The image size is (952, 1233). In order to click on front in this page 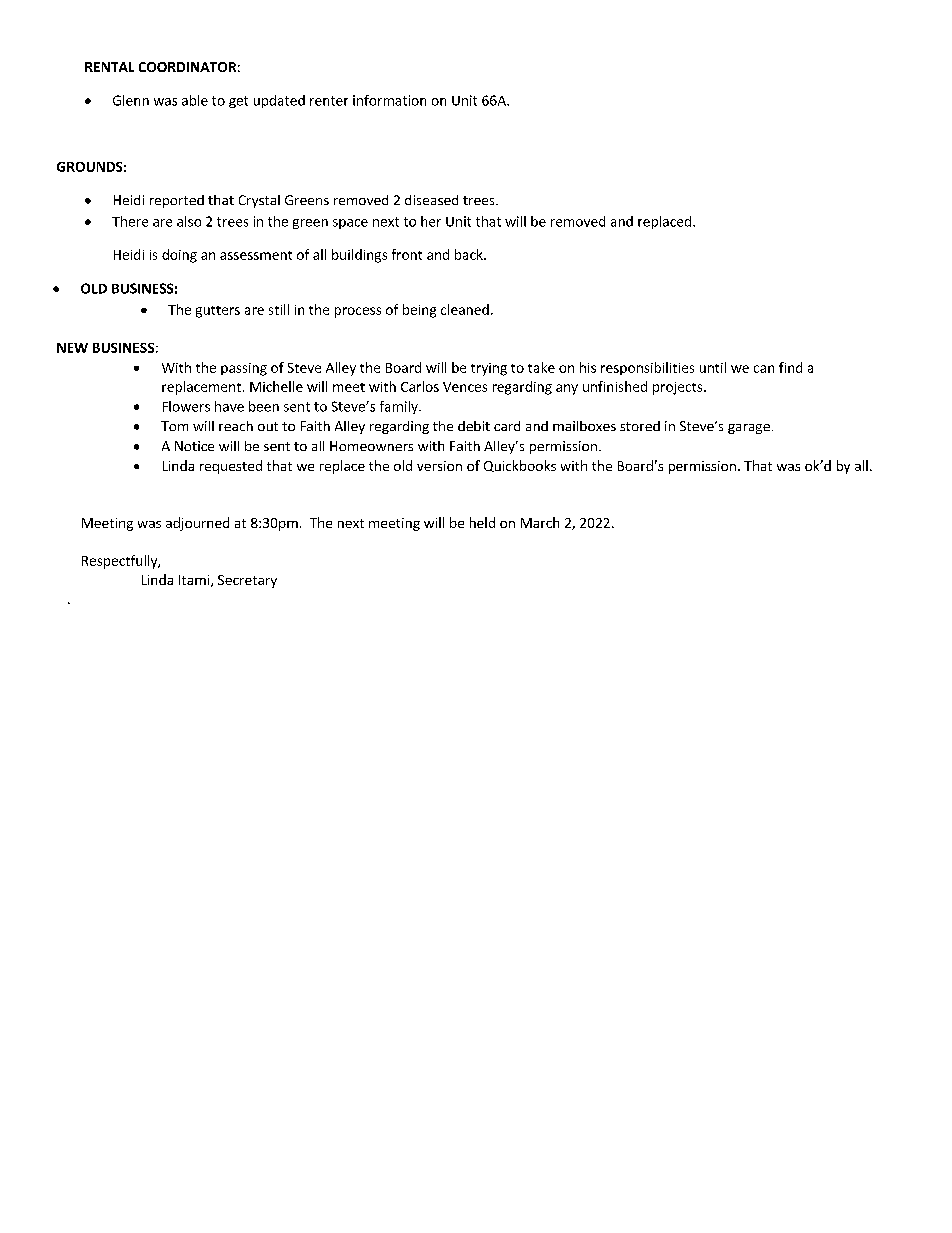, I will do `click(407, 254)`.
